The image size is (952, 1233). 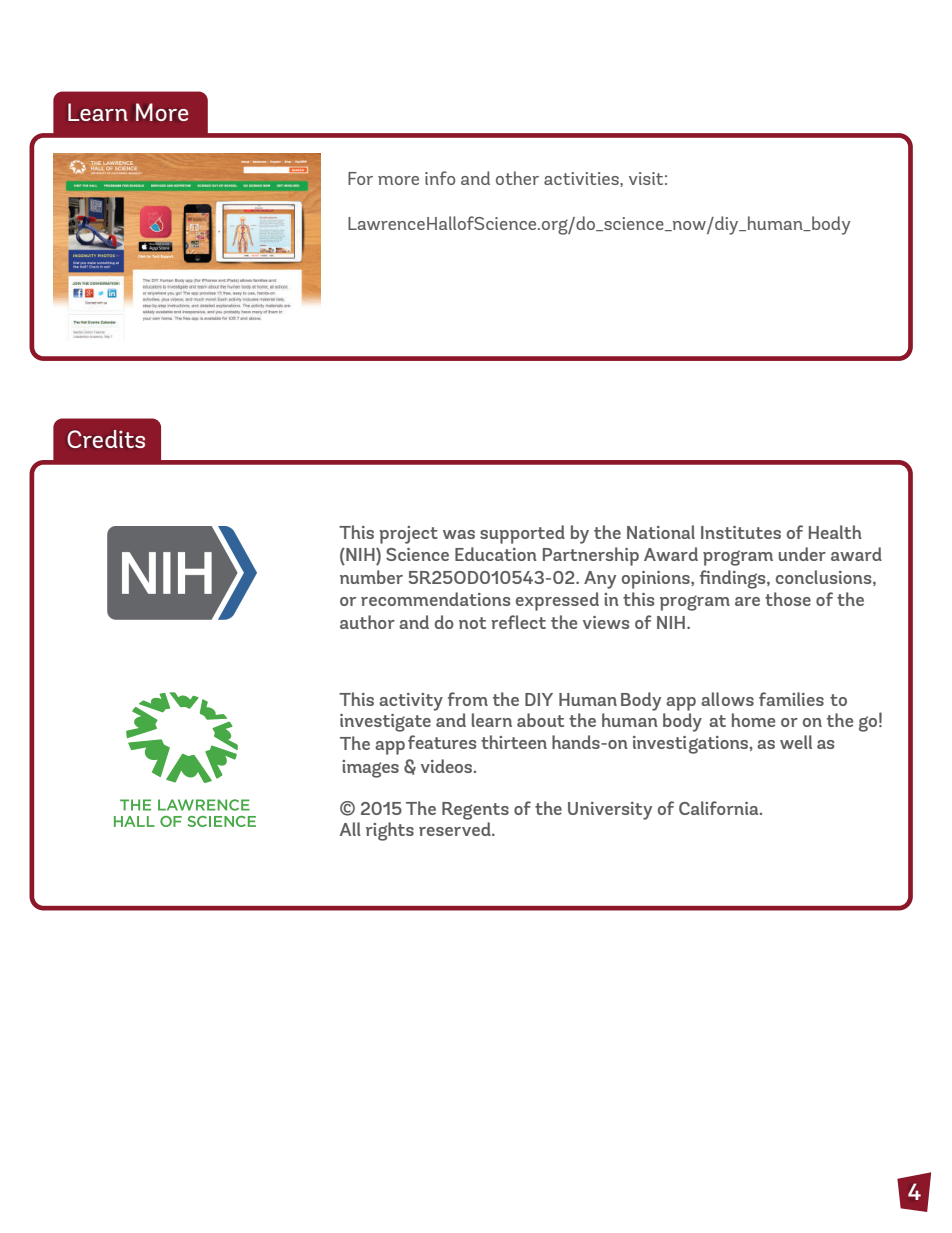 What do you see at coordinates (517, 178) in the image?
I see `other` at bounding box center [517, 178].
